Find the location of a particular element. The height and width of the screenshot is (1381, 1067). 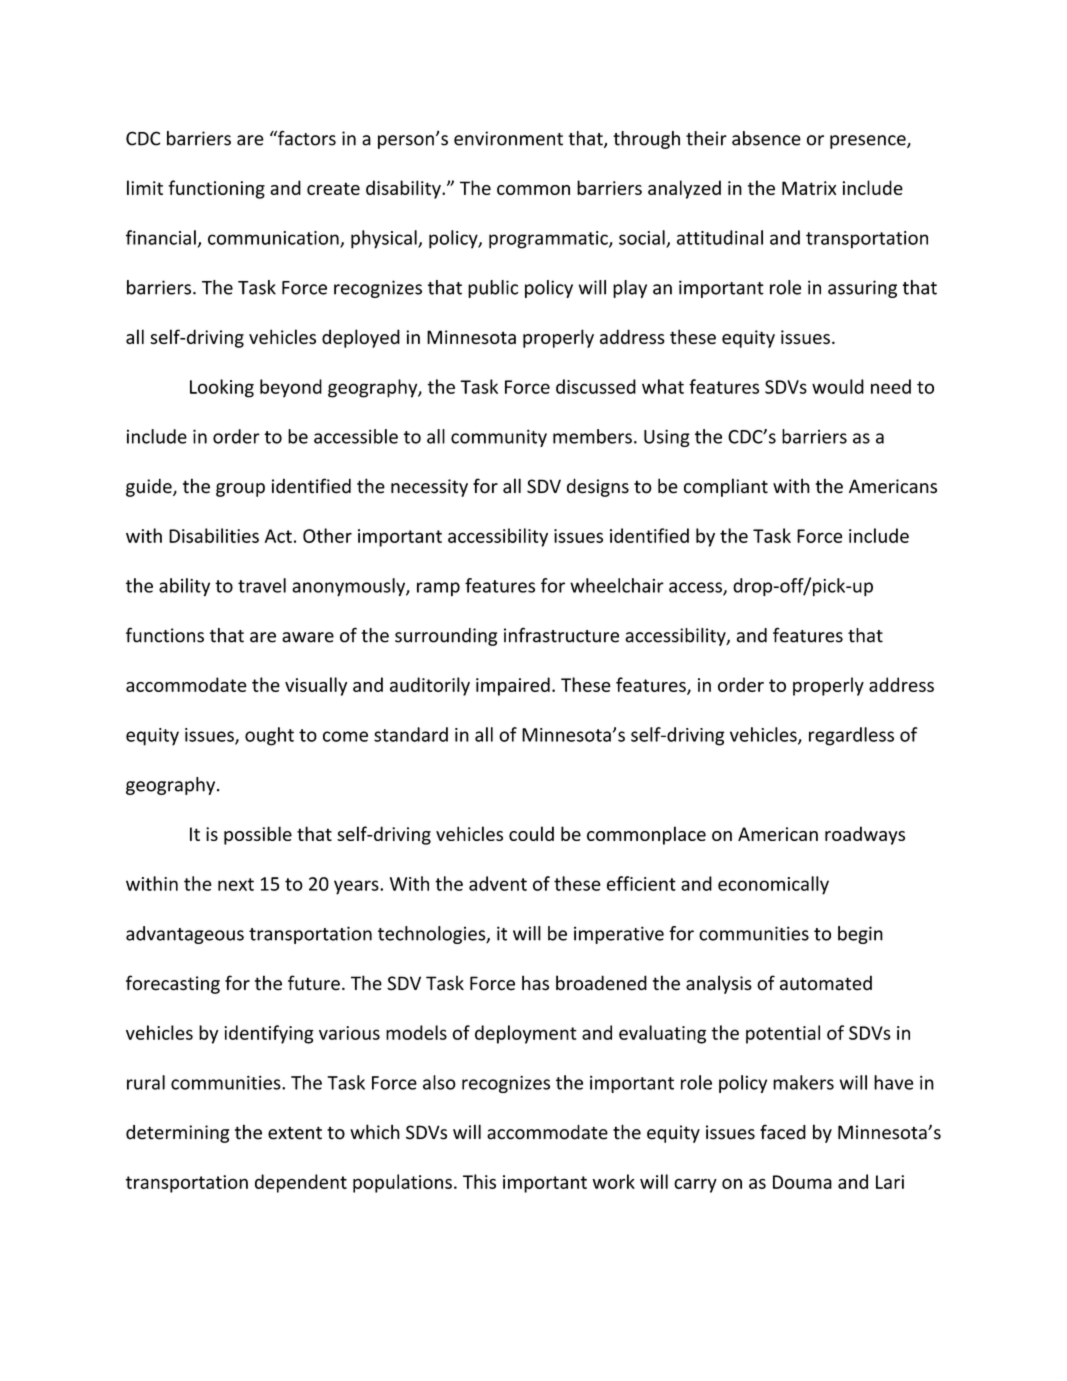

Matrix is located at coordinates (809, 188).
